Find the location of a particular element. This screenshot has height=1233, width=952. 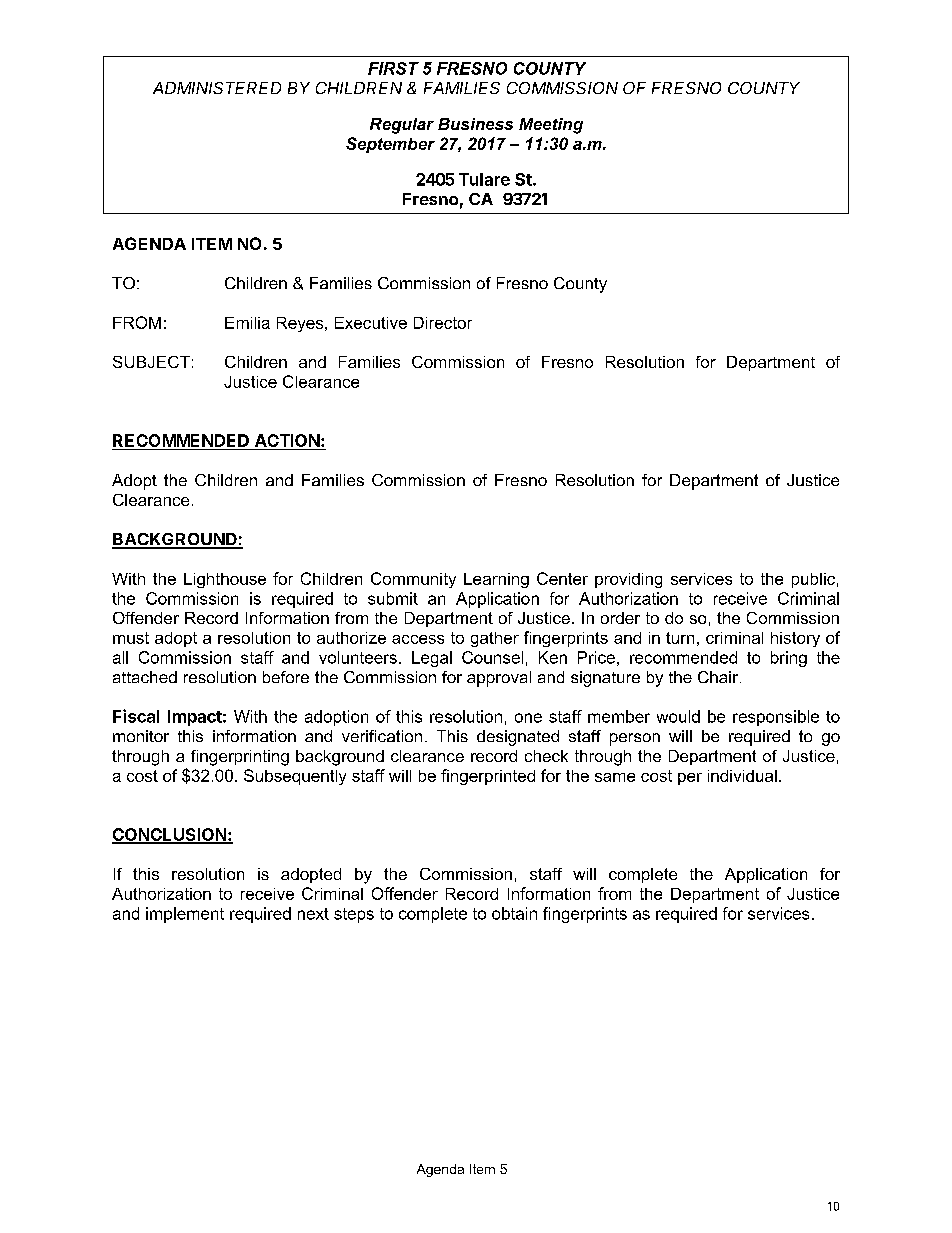

Meeting is located at coordinates (551, 126).
